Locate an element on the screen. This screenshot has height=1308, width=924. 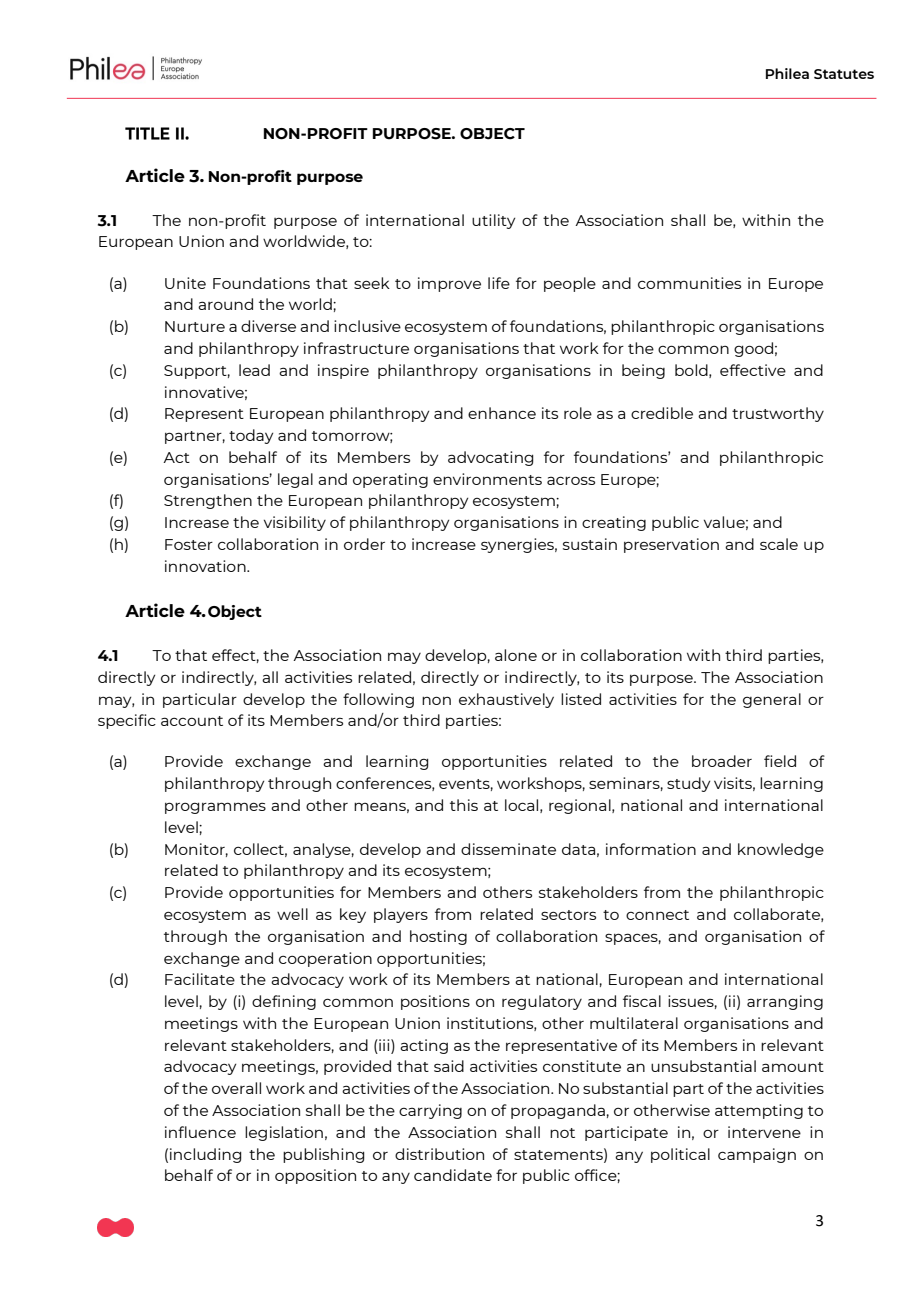
including is located at coordinates (205, 1155).
